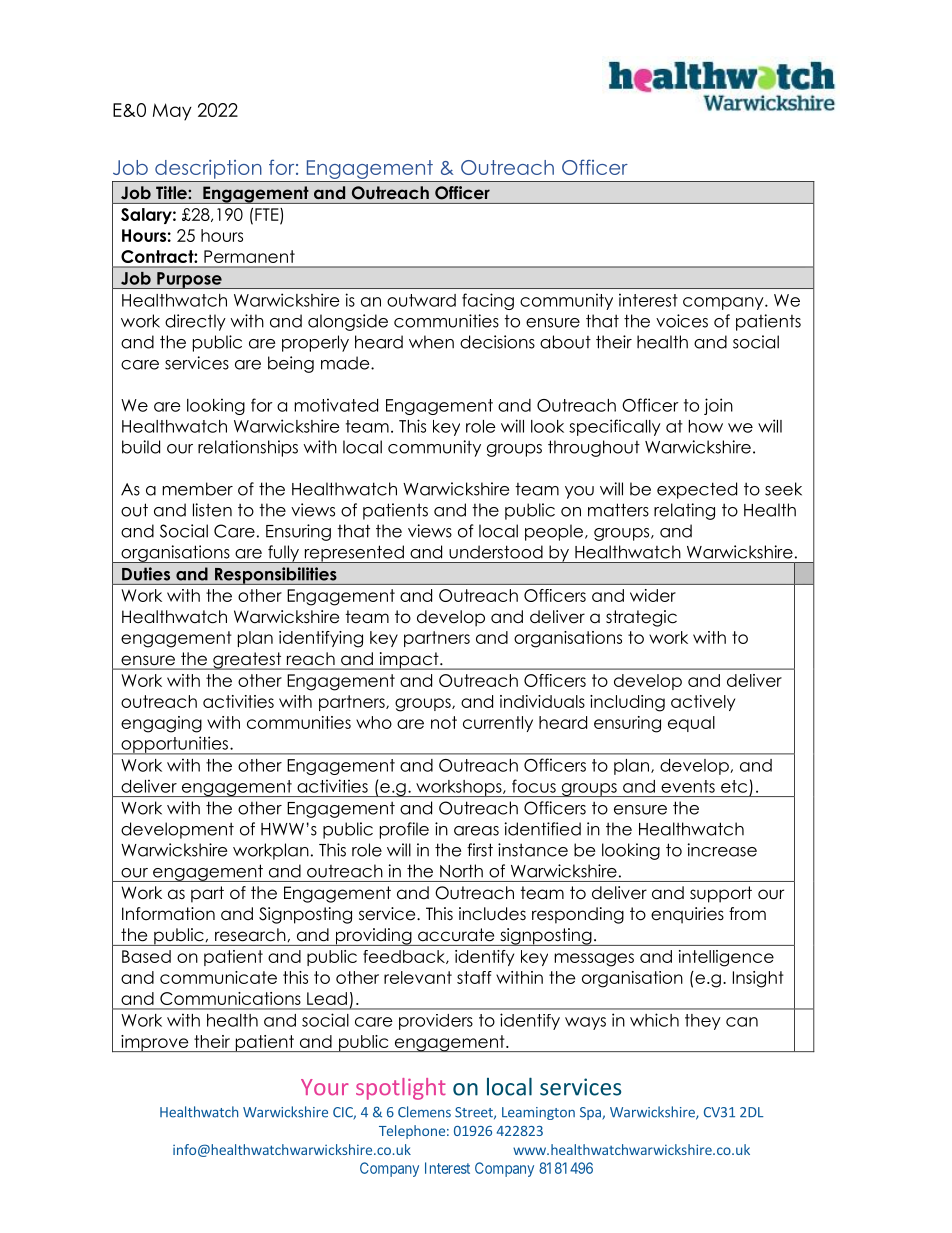 The height and width of the screenshot is (1233, 952). Describe the element at coordinates (718, 406) in the screenshot. I see `join` at that location.
